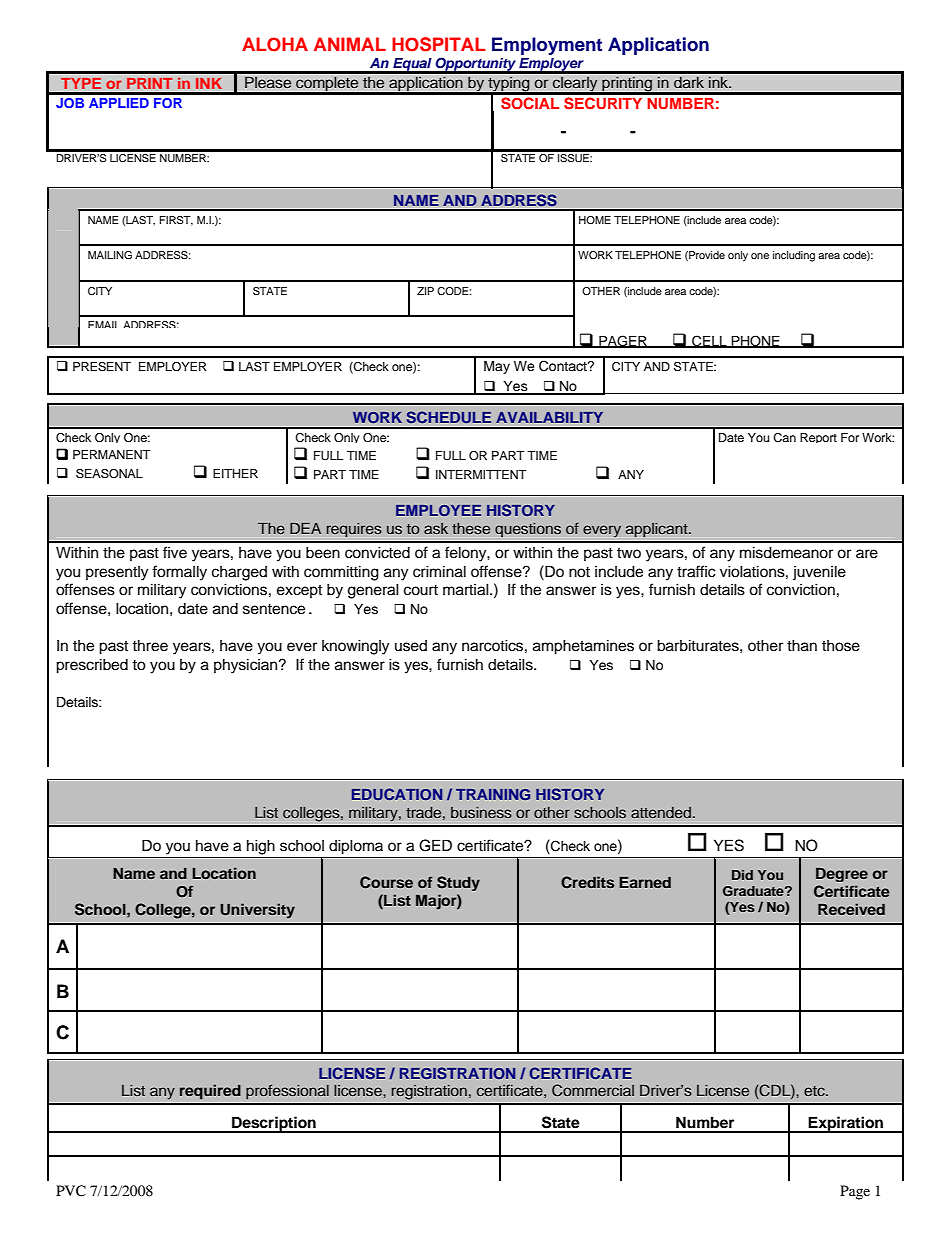 The width and height of the document is (952, 1233). What do you see at coordinates (802, 645) in the document?
I see `than` at bounding box center [802, 645].
